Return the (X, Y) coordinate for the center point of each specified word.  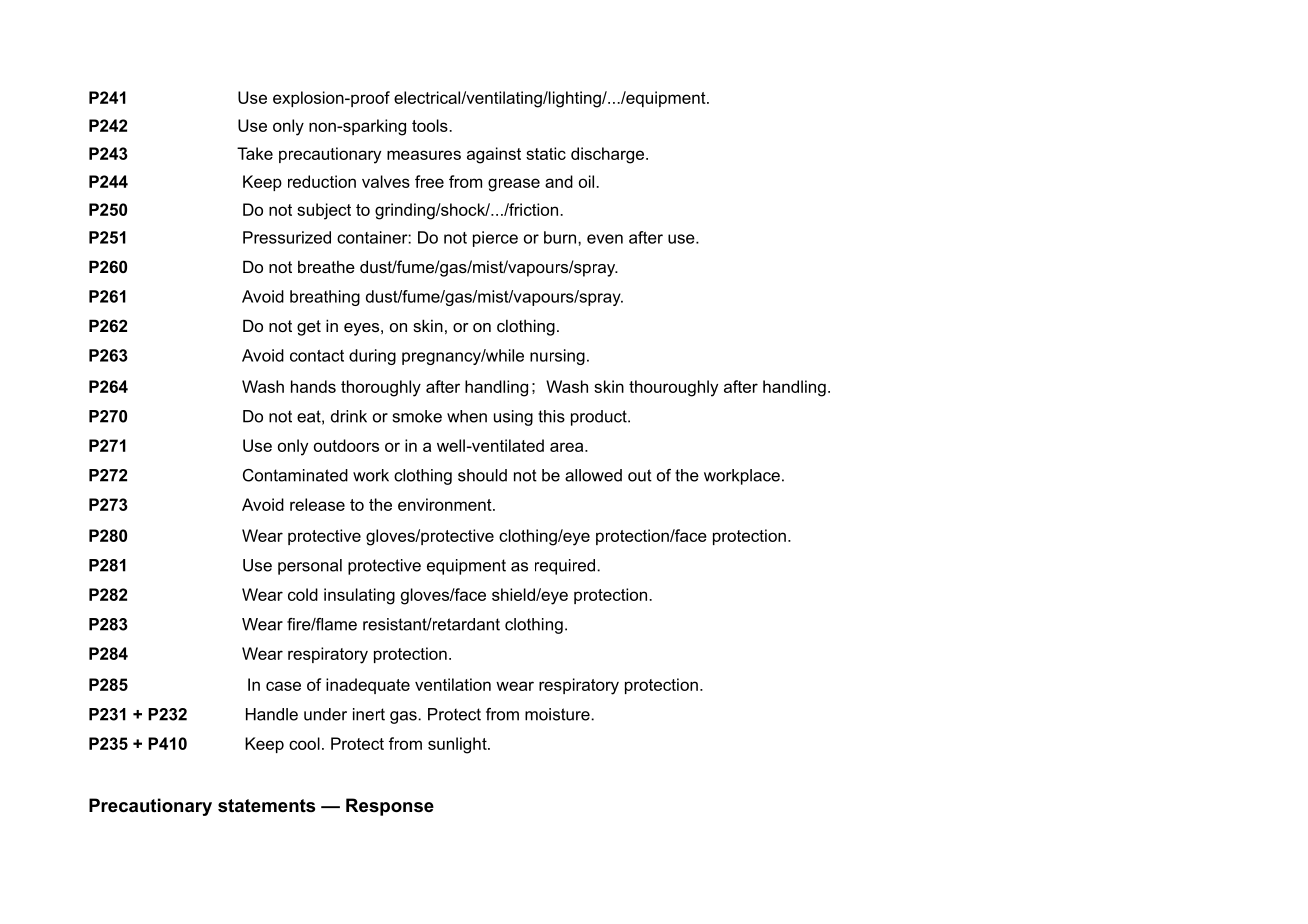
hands (313, 386)
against (494, 155)
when (467, 416)
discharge (609, 155)
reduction (322, 181)
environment (446, 504)
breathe (326, 266)
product (600, 418)
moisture (558, 714)
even (605, 239)
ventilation (453, 684)
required (566, 567)
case (283, 686)
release (317, 504)
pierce (495, 239)
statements (266, 805)
